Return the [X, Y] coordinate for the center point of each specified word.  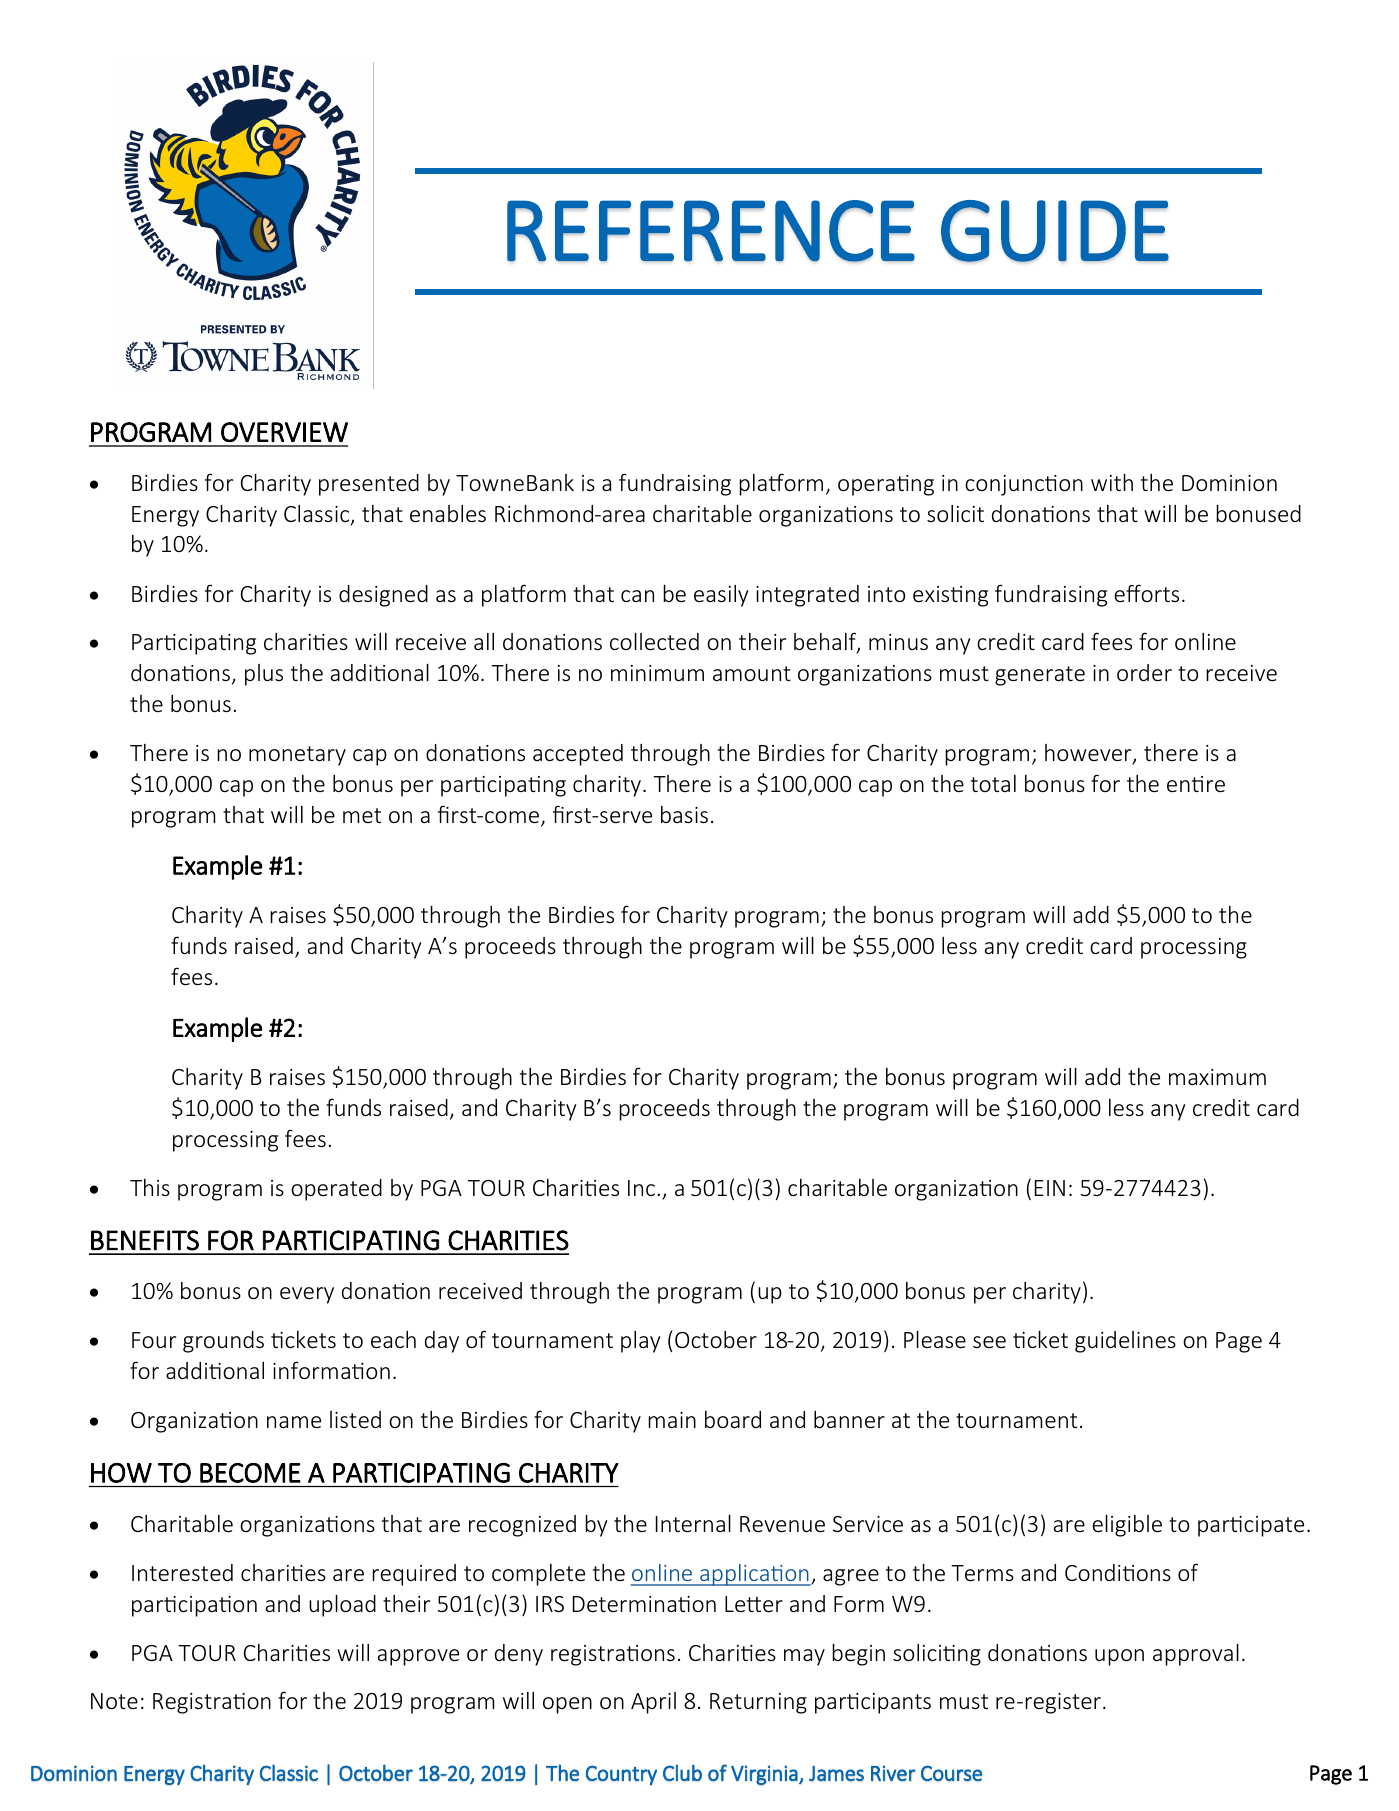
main [672, 1420]
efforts [1146, 593]
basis [684, 814]
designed [383, 596]
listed [355, 1419]
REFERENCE [711, 231]
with [1112, 482]
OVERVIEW [284, 432]
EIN [1050, 1188]
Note [114, 1701]
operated [336, 1190]
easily [721, 596]
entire [1196, 784]
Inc [641, 1188]
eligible [1127, 1526]
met [362, 815]
